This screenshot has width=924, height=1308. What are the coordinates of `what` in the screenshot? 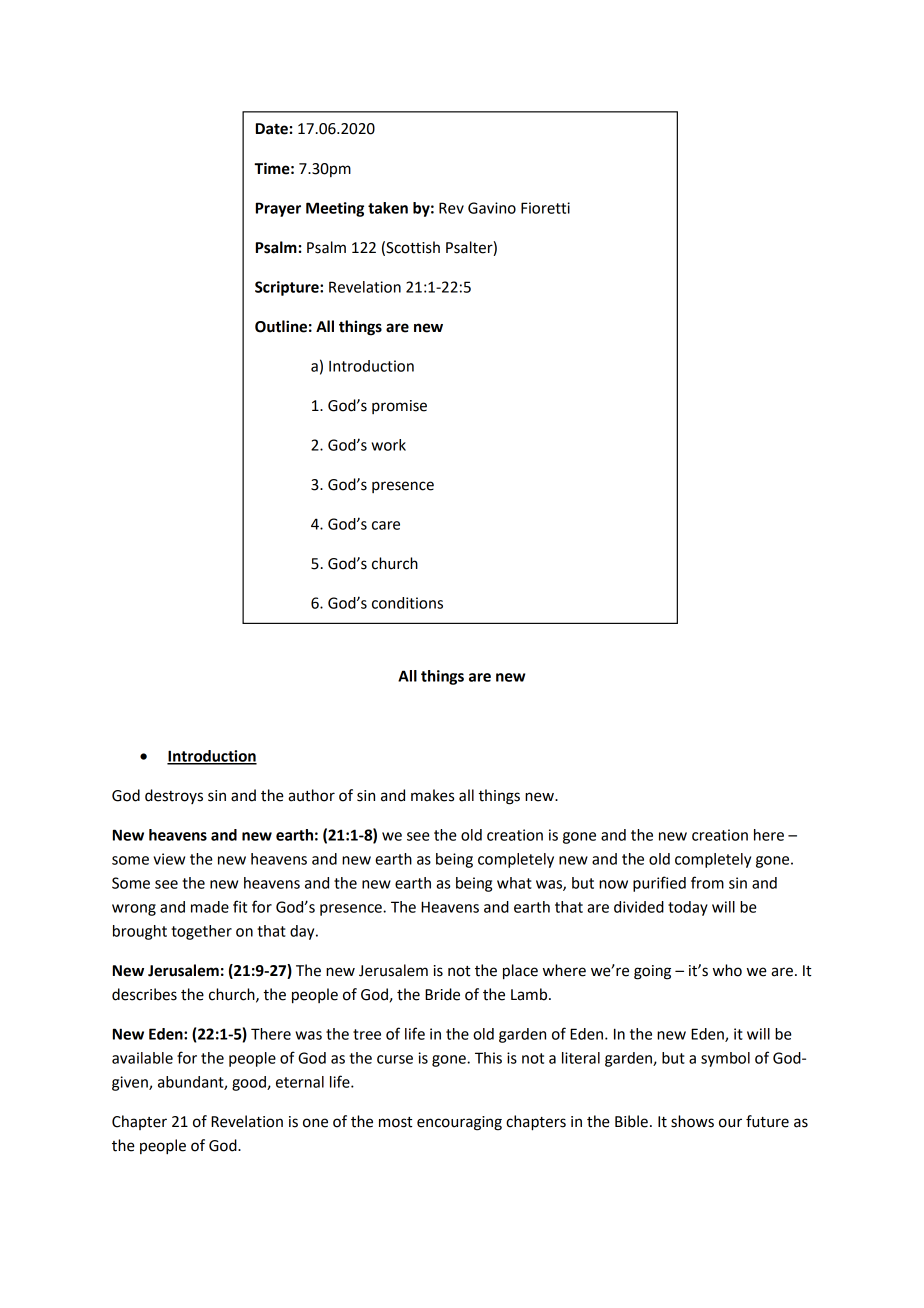 It's located at (514, 883).
